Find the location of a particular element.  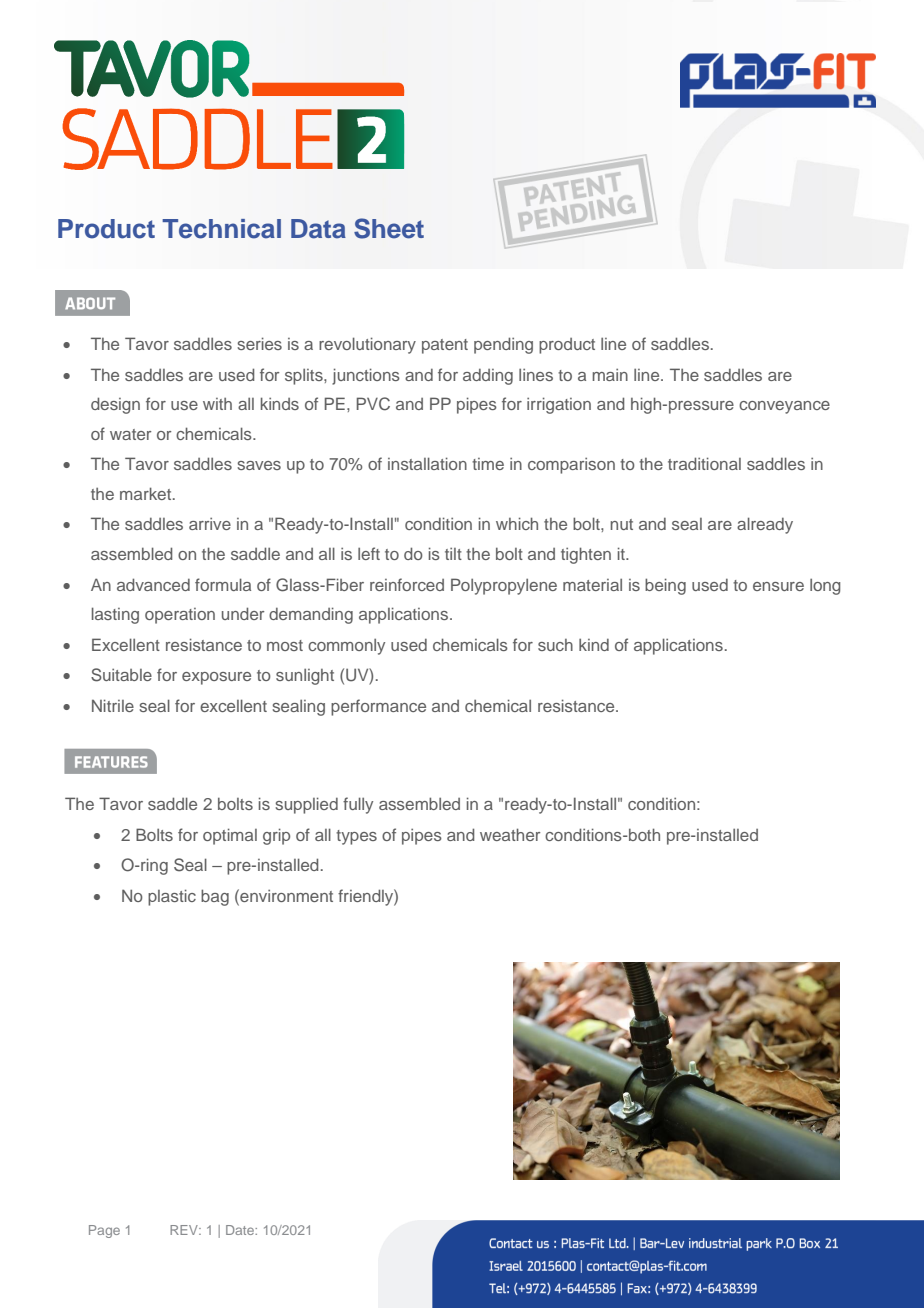

weather is located at coordinates (510, 834).
